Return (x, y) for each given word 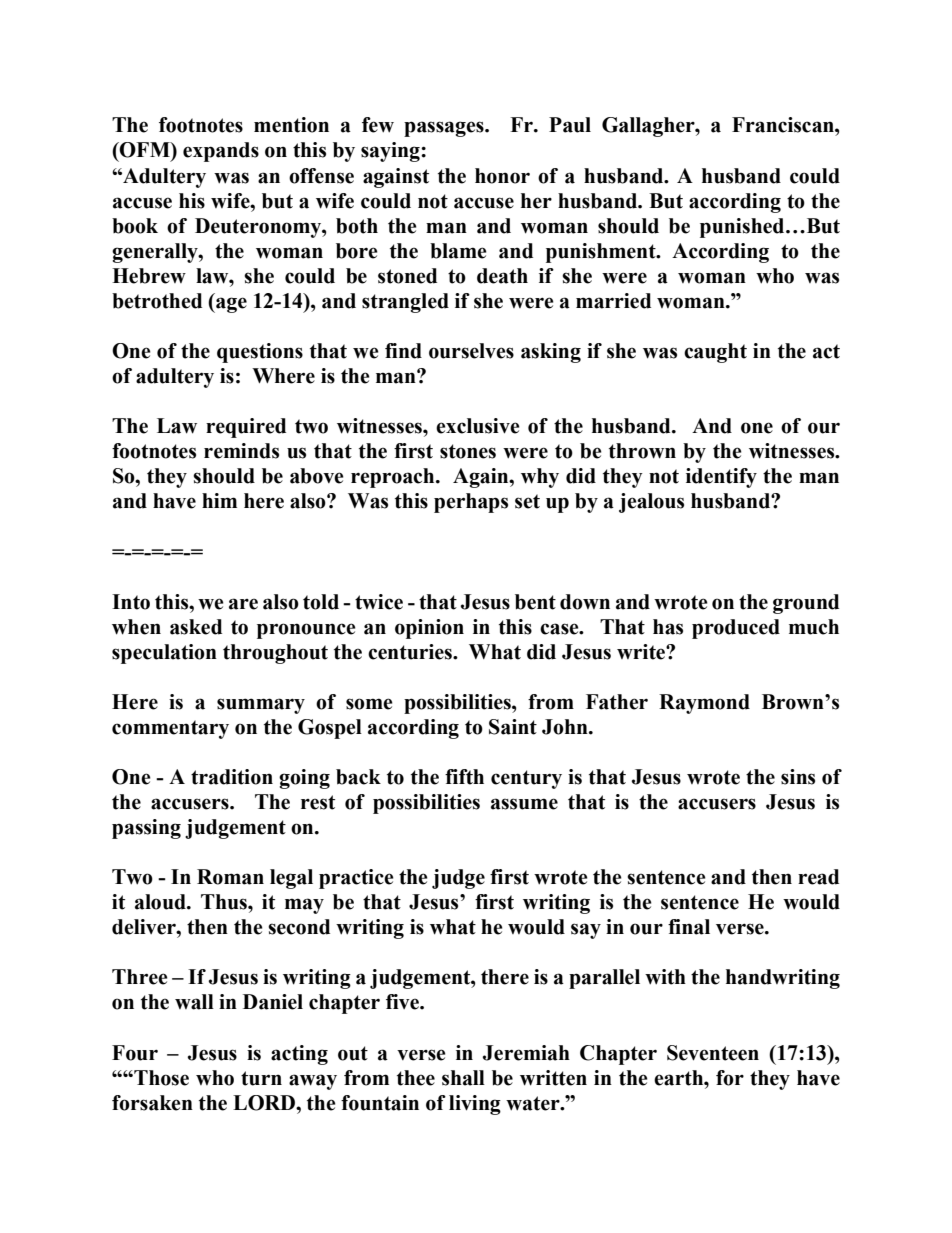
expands (221, 152)
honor (502, 176)
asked (196, 627)
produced (736, 629)
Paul (570, 125)
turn (261, 1078)
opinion (429, 629)
